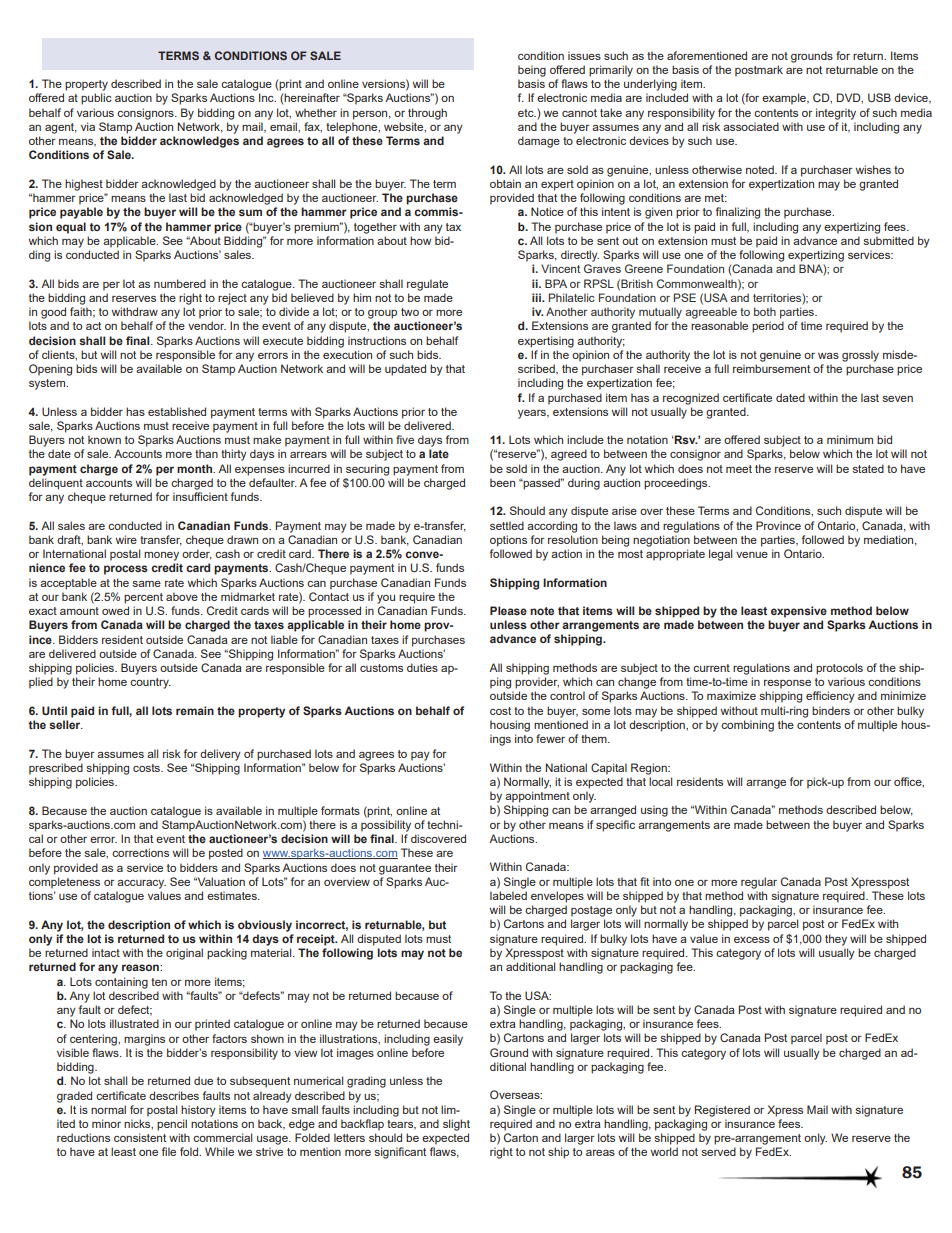 The width and height of the screenshot is (952, 1233). I want to click on percent, so click(143, 598).
